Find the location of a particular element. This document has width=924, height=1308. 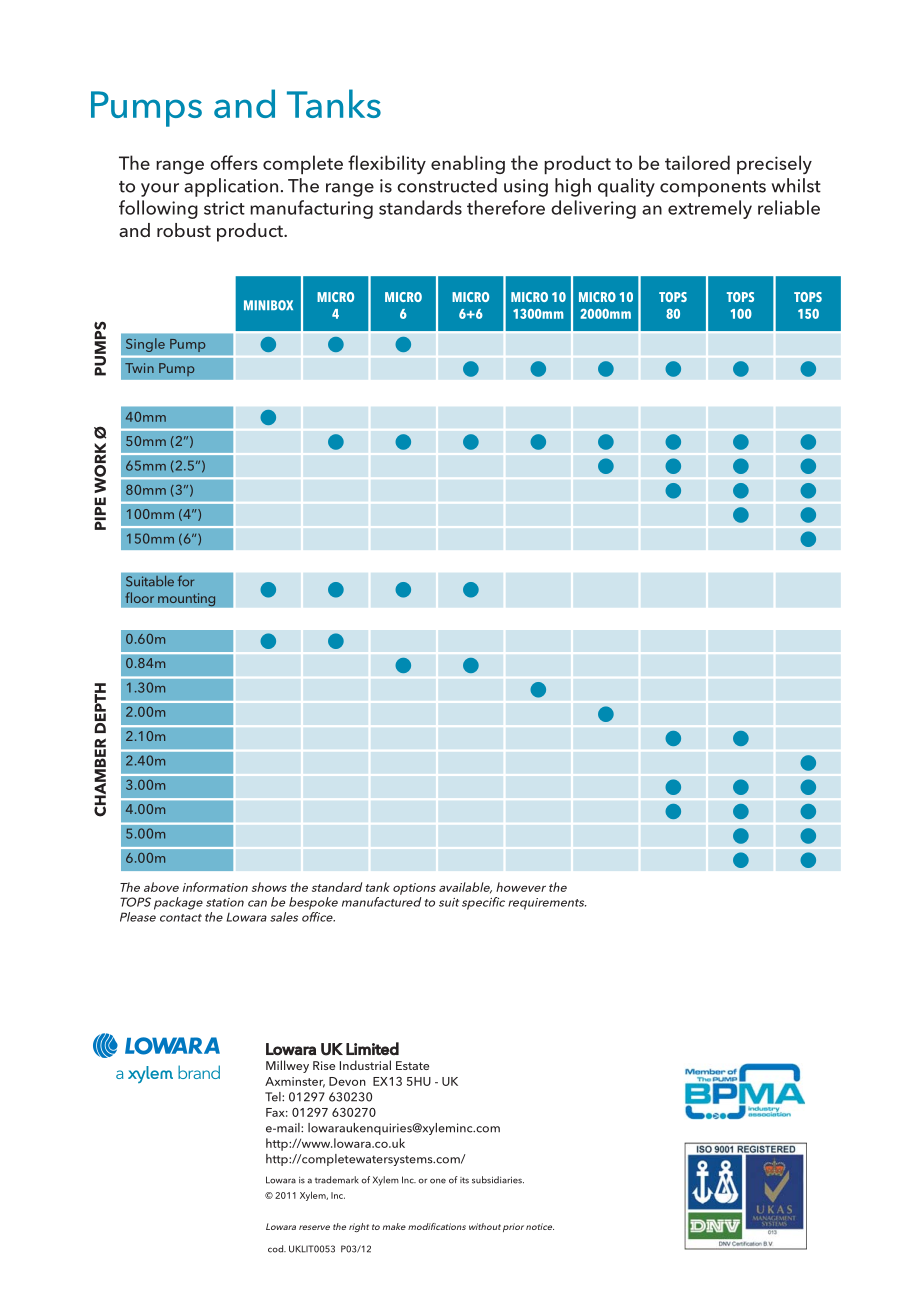

Twin is located at coordinates (139, 368).
